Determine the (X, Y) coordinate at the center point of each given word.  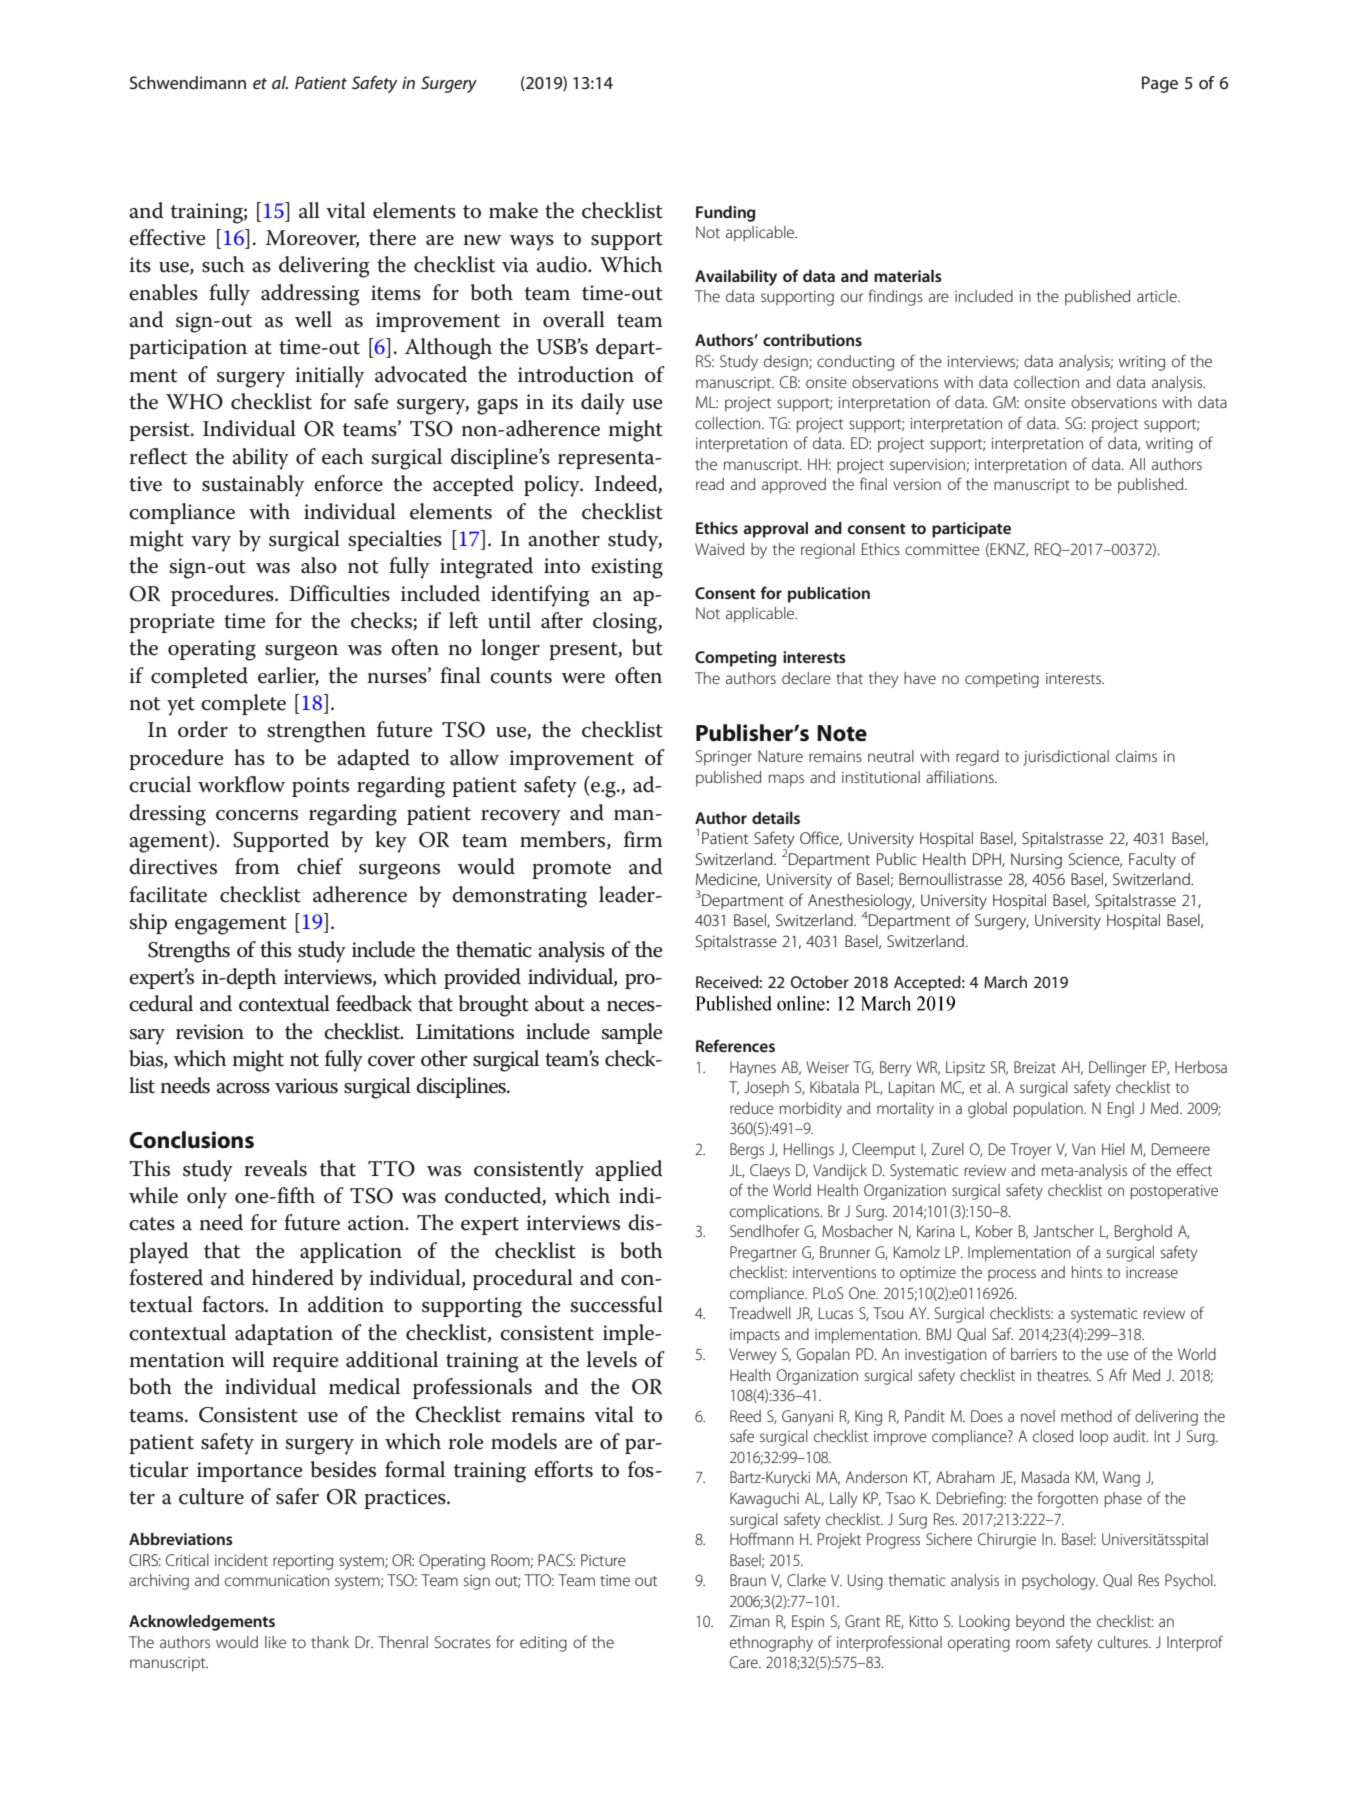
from (257, 866)
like (275, 1642)
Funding (725, 214)
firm (643, 839)
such (223, 264)
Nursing (1036, 861)
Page (1160, 84)
